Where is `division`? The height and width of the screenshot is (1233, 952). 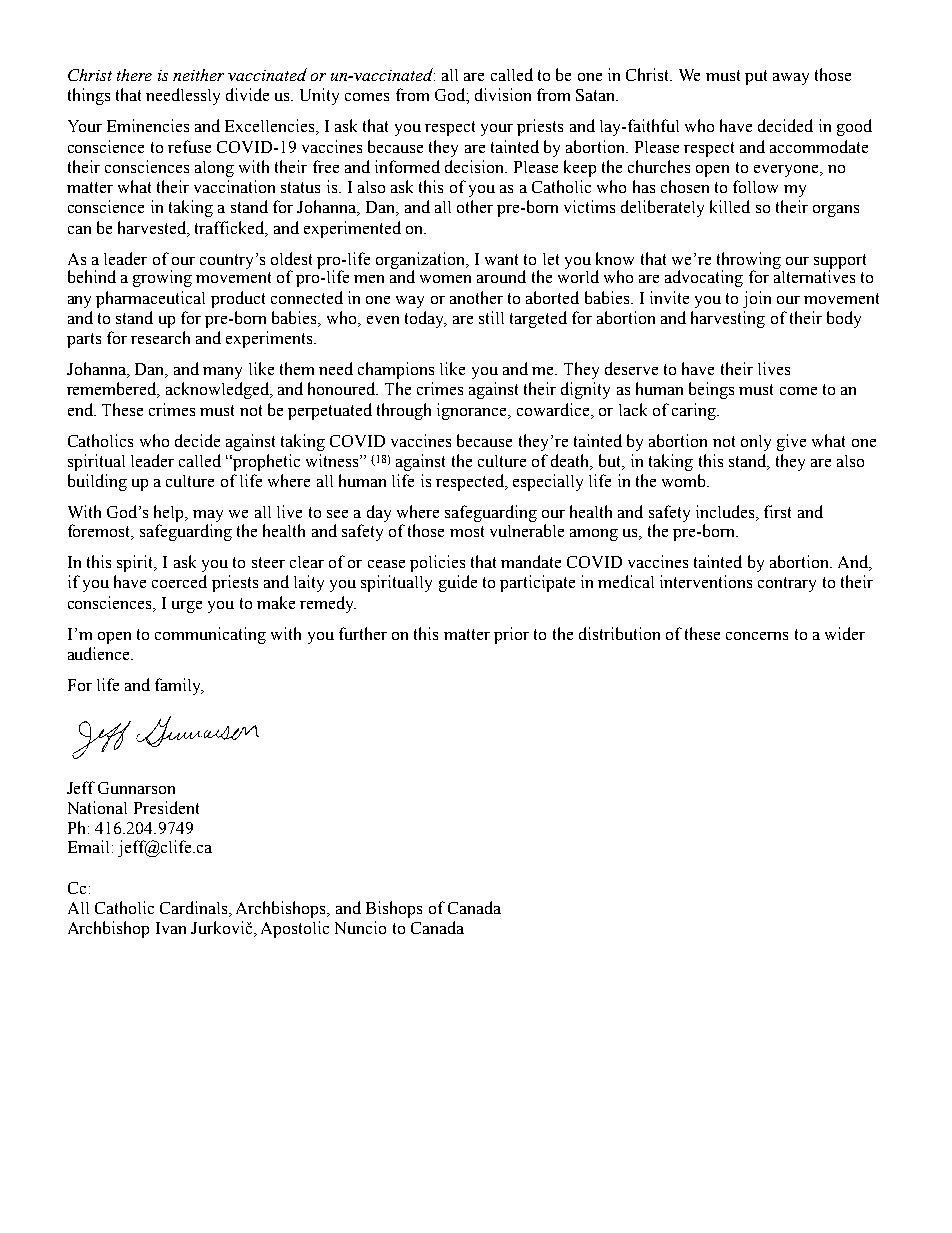 division is located at coordinates (503, 94).
